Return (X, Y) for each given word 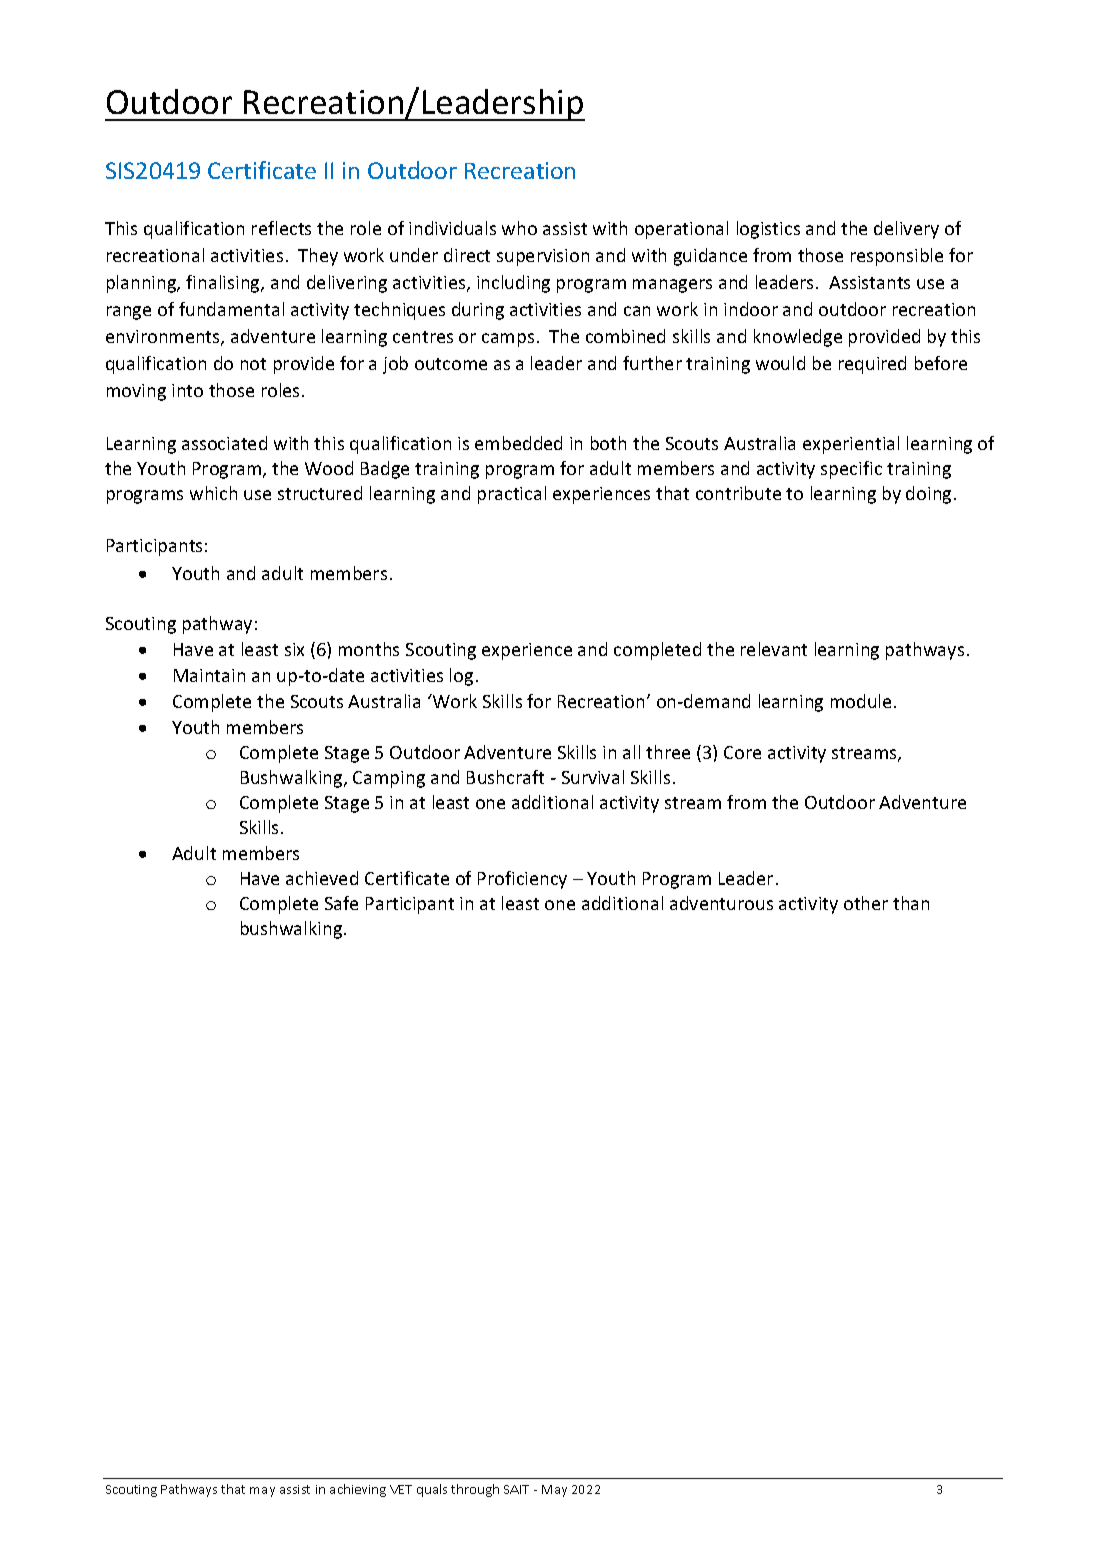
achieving (358, 1490)
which (213, 493)
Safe (341, 903)
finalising (224, 284)
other (866, 903)
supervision (543, 257)
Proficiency (522, 880)
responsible (897, 257)
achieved (322, 878)
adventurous (721, 903)
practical (512, 495)
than (911, 903)
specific (851, 470)
